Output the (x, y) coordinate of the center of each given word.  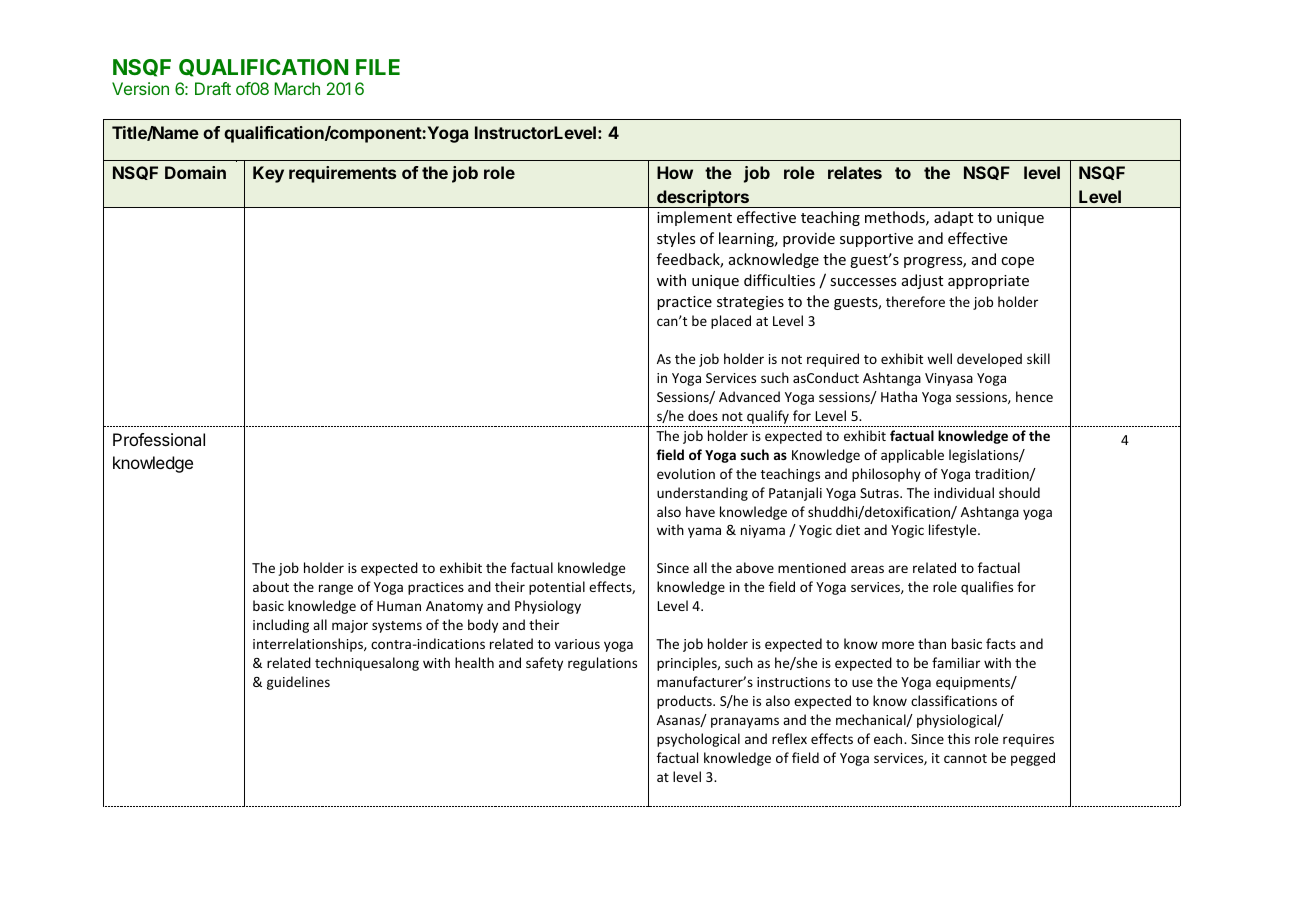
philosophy (886, 475)
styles (676, 239)
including (281, 626)
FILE (378, 67)
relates (855, 172)
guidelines (298, 683)
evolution (686, 473)
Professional (159, 439)
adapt (953, 218)
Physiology (548, 607)
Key (268, 174)
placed (731, 322)
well (939, 358)
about (271, 586)
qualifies (987, 588)
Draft (213, 88)
